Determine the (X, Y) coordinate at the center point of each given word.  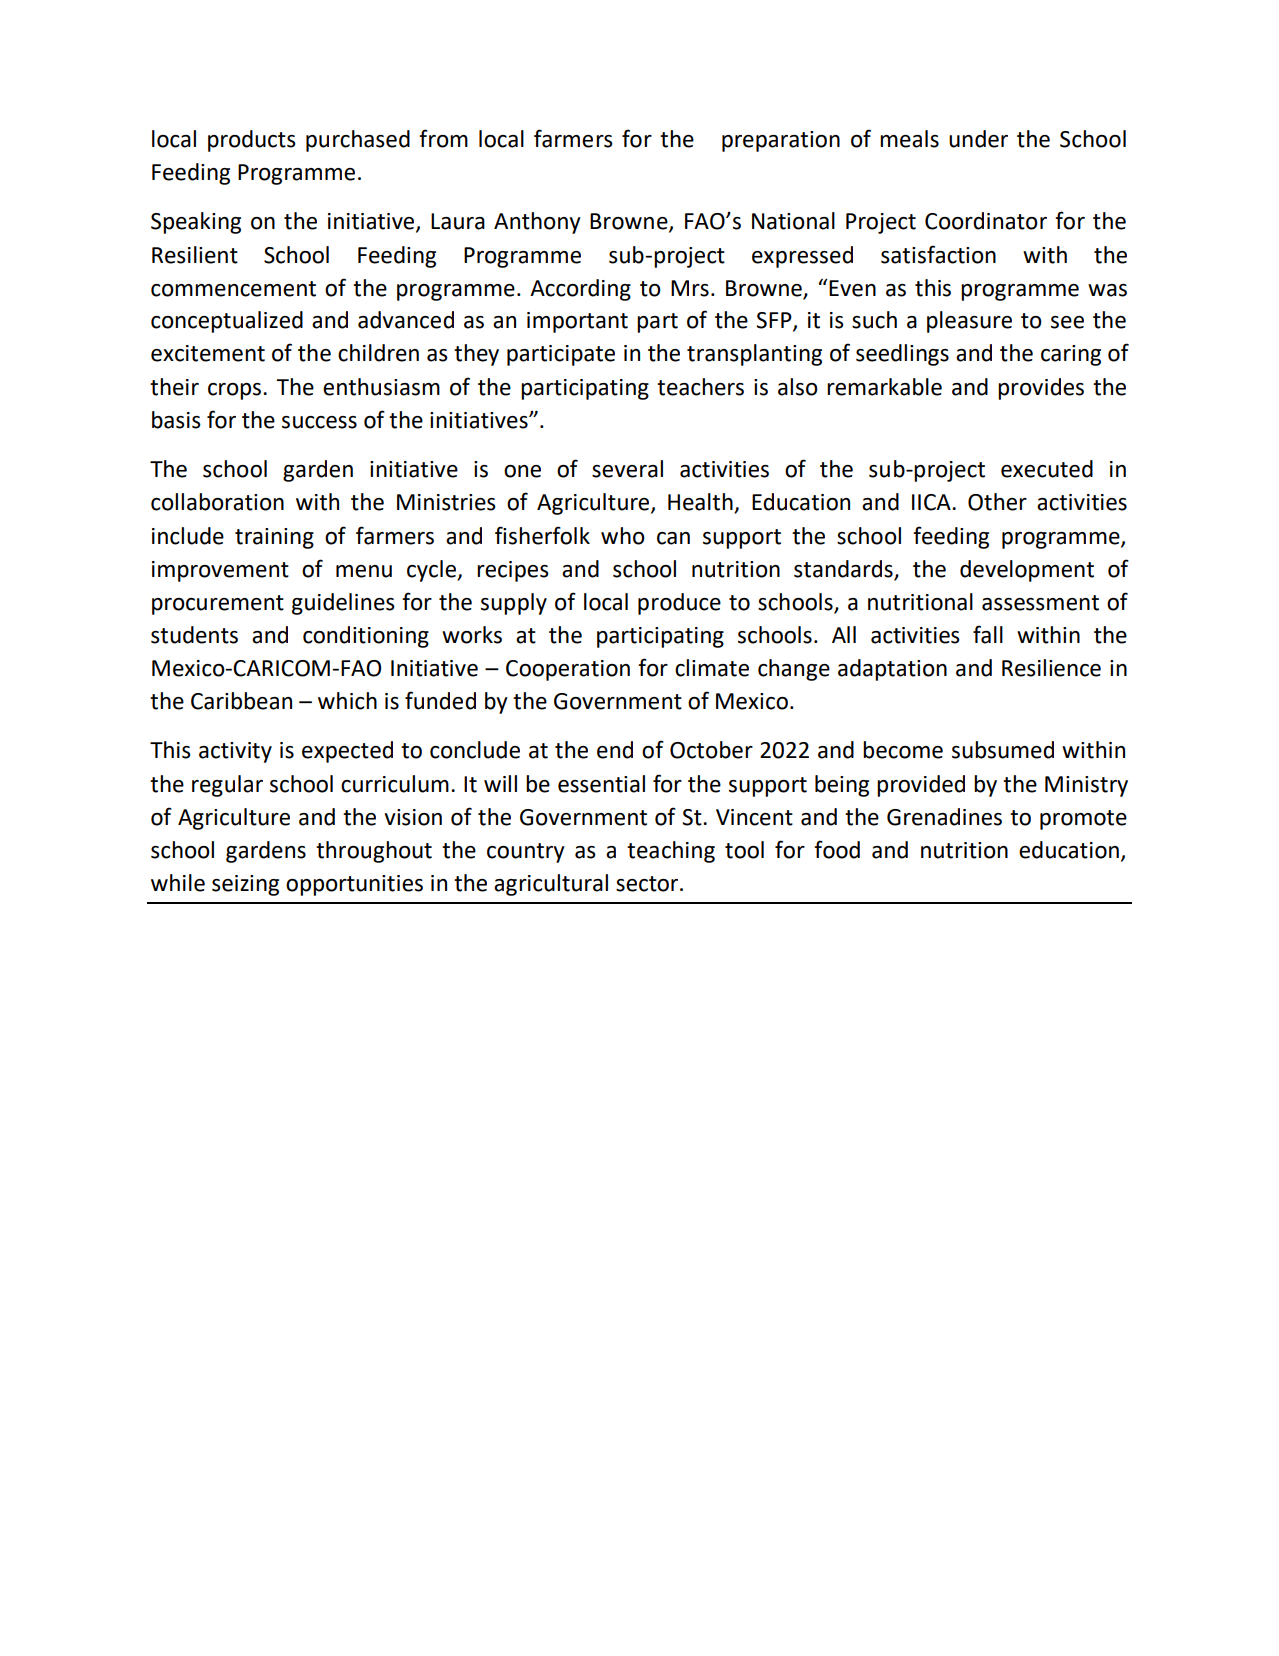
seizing (245, 885)
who (623, 536)
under (978, 139)
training (274, 538)
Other (997, 502)
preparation (781, 141)
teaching (671, 852)
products (252, 141)
